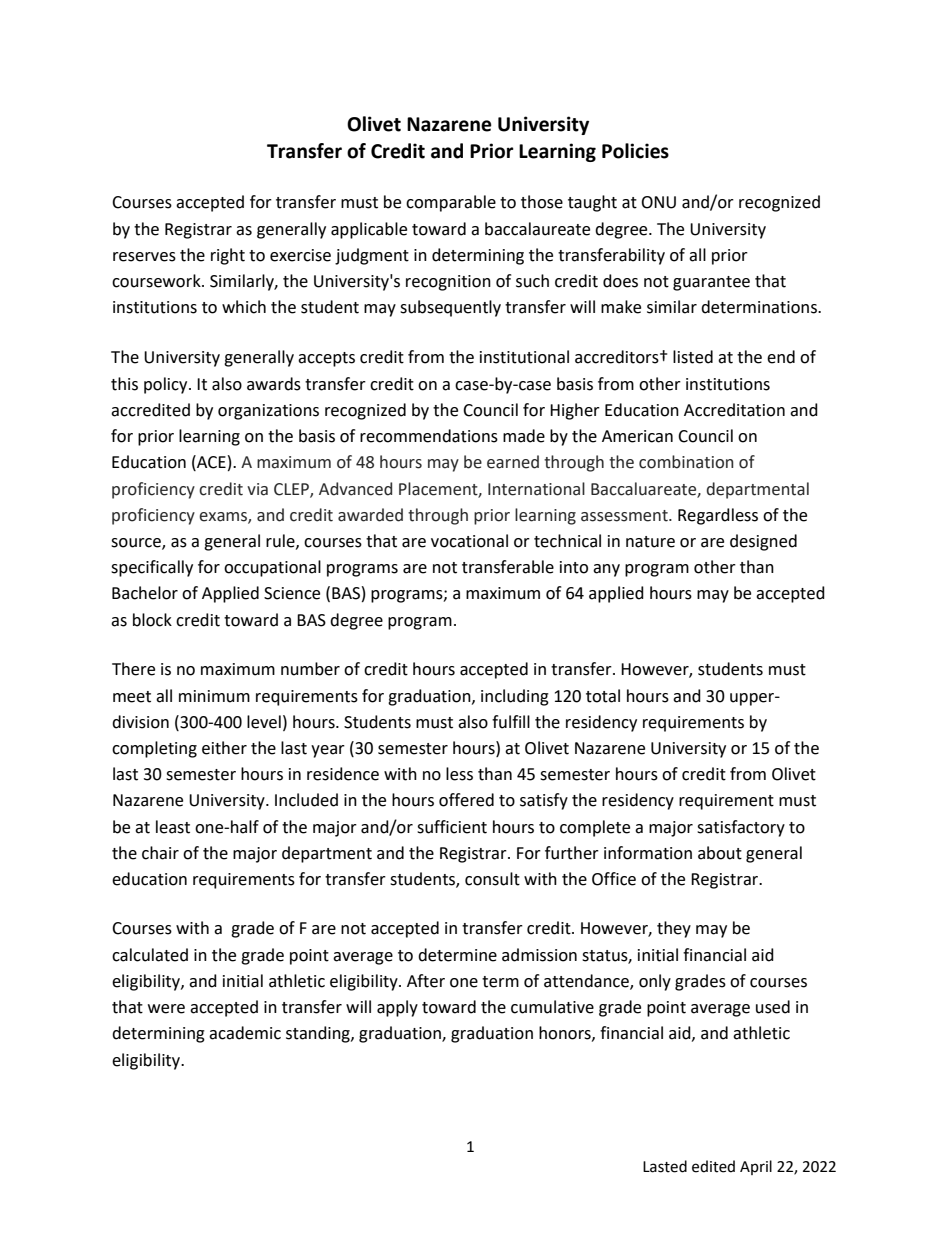 The image size is (952, 1233). What do you see at coordinates (756, 1167) in the screenshot?
I see `April` at bounding box center [756, 1167].
